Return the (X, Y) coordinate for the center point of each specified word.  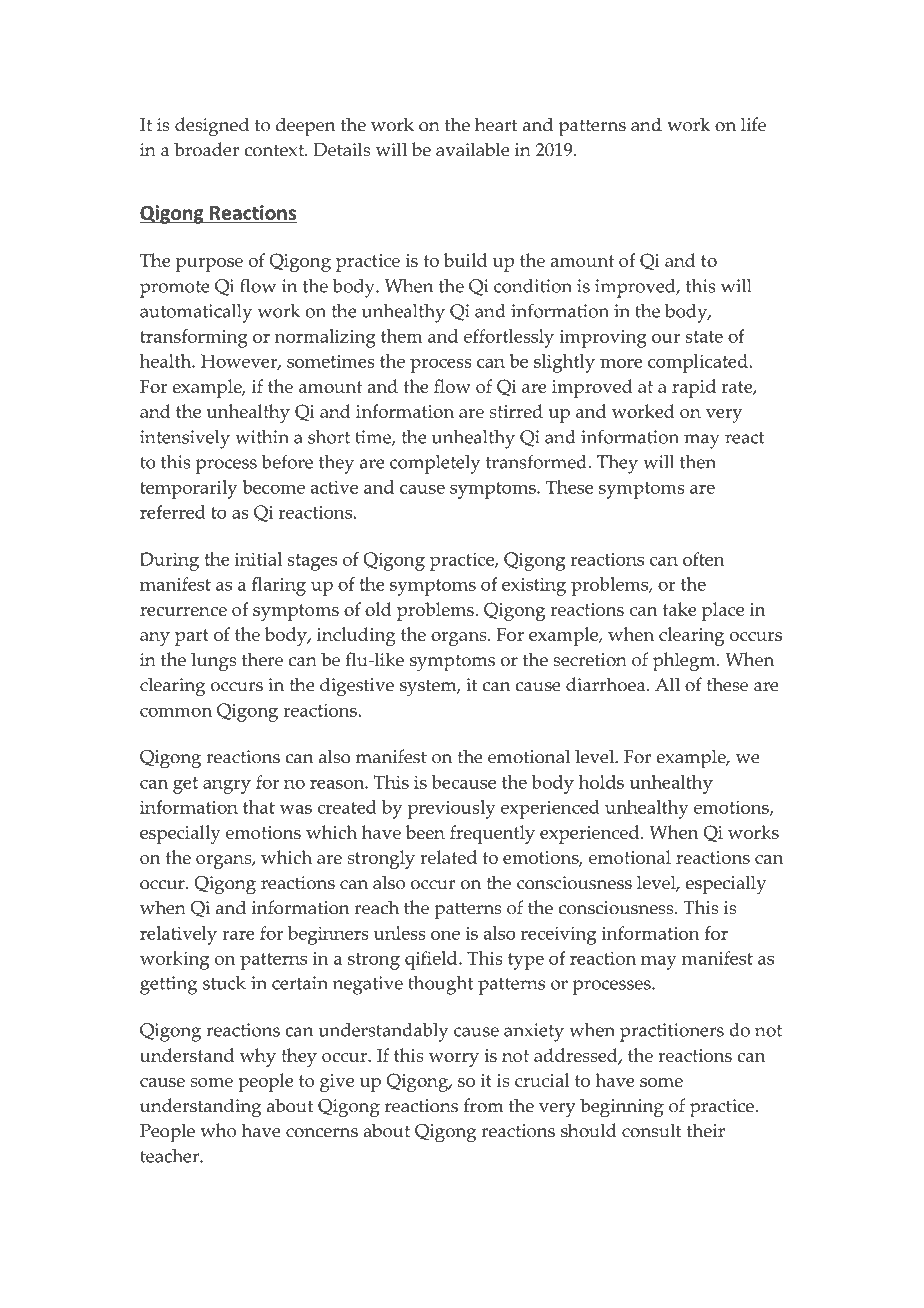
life (753, 124)
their (706, 1130)
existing (534, 587)
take (680, 609)
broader (206, 149)
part (192, 637)
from (483, 1105)
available (473, 149)
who (218, 1130)
